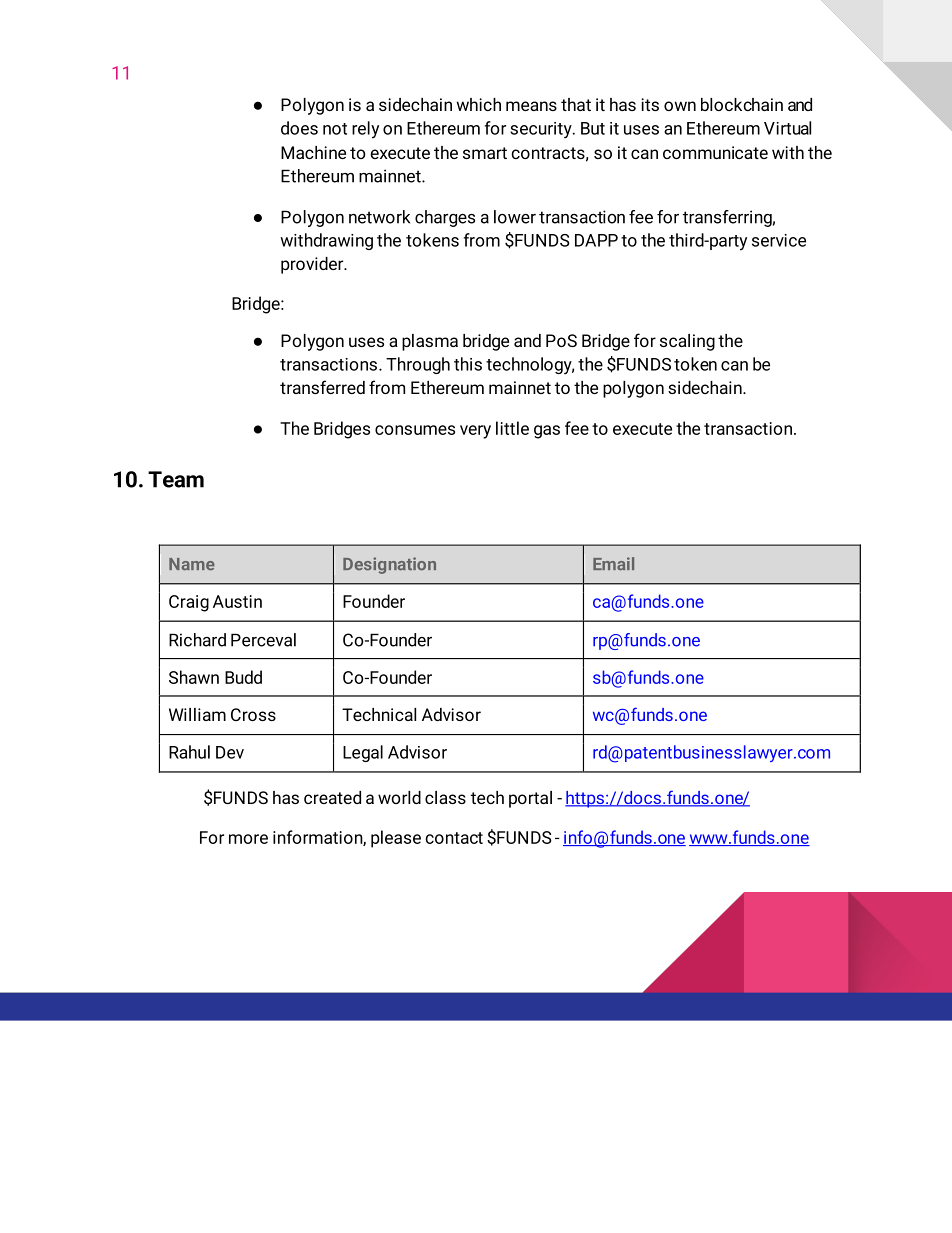  Describe the element at coordinates (176, 479) in the document. I see `Team` at that location.
